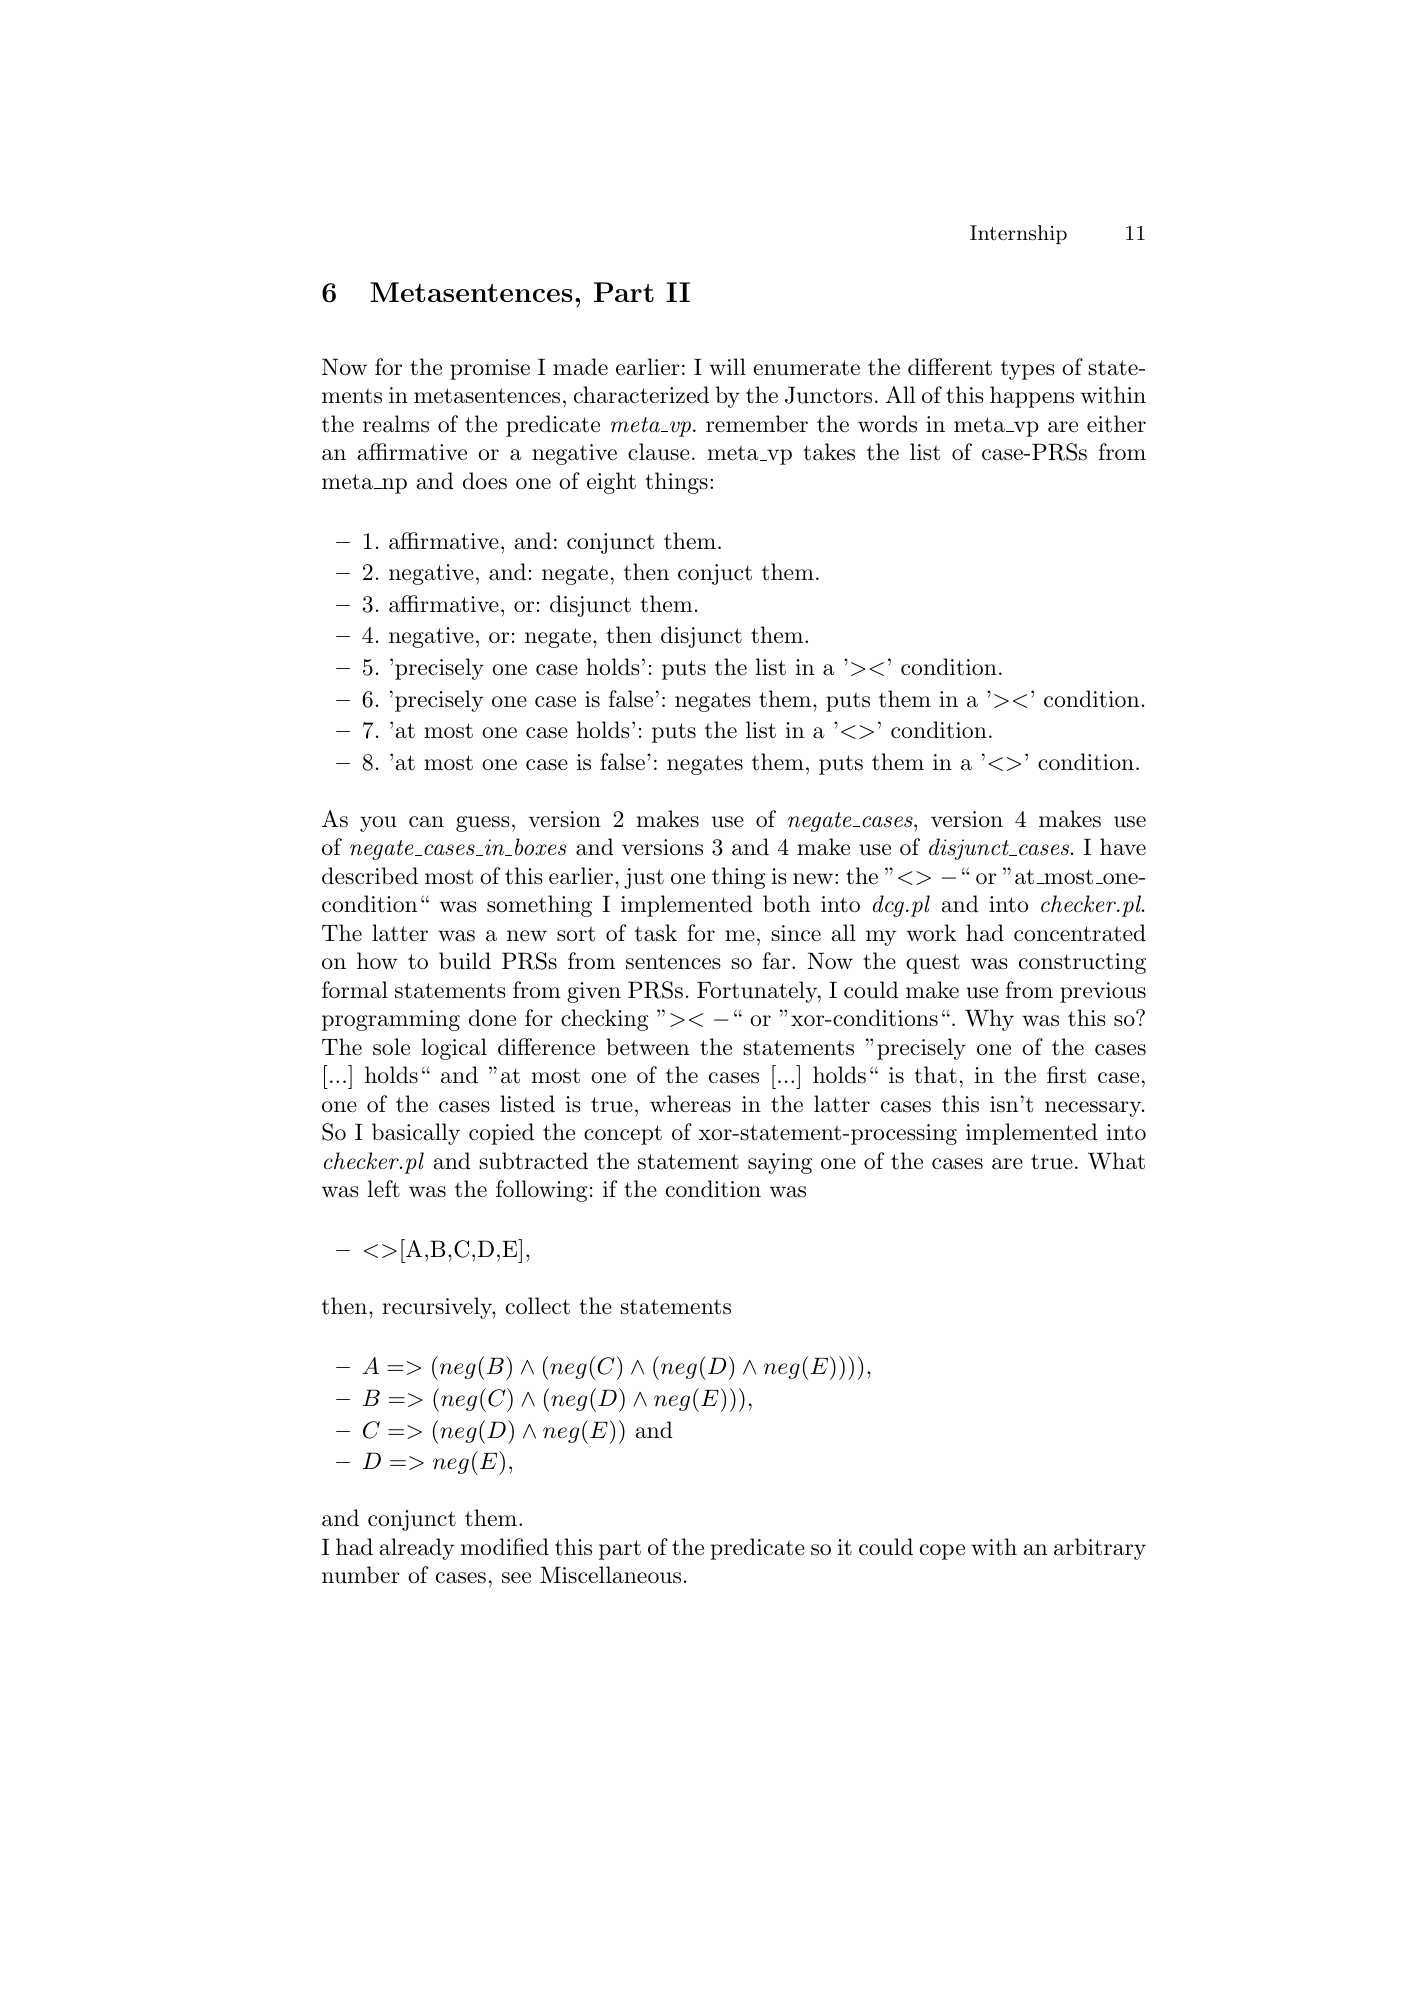  What do you see at coordinates (416, 1549) in the screenshot?
I see `already` at bounding box center [416, 1549].
